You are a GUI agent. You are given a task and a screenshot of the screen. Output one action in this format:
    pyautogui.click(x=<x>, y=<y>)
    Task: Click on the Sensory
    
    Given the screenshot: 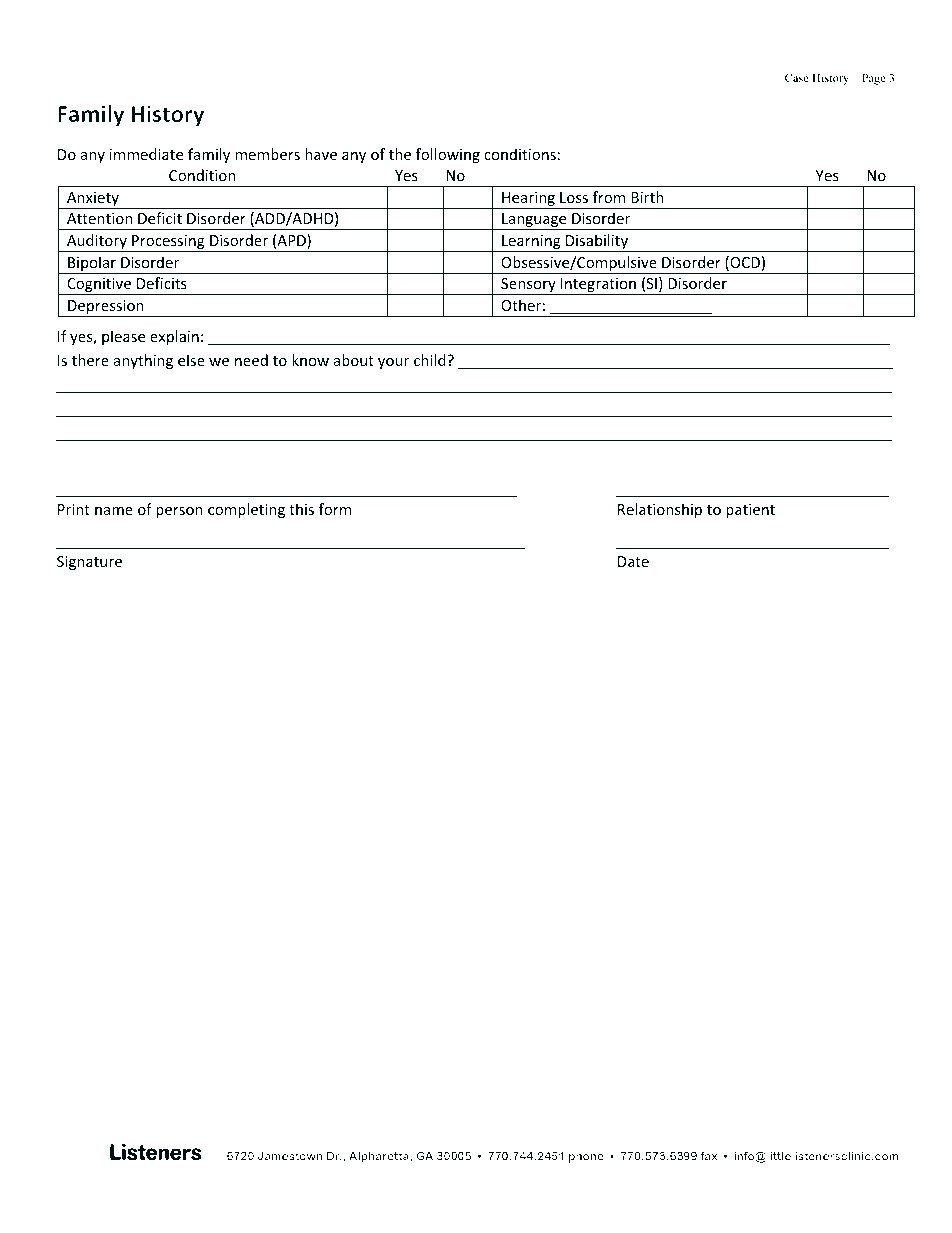 What is the action you would take?
    pyautogui.click(x=528, y=286)
